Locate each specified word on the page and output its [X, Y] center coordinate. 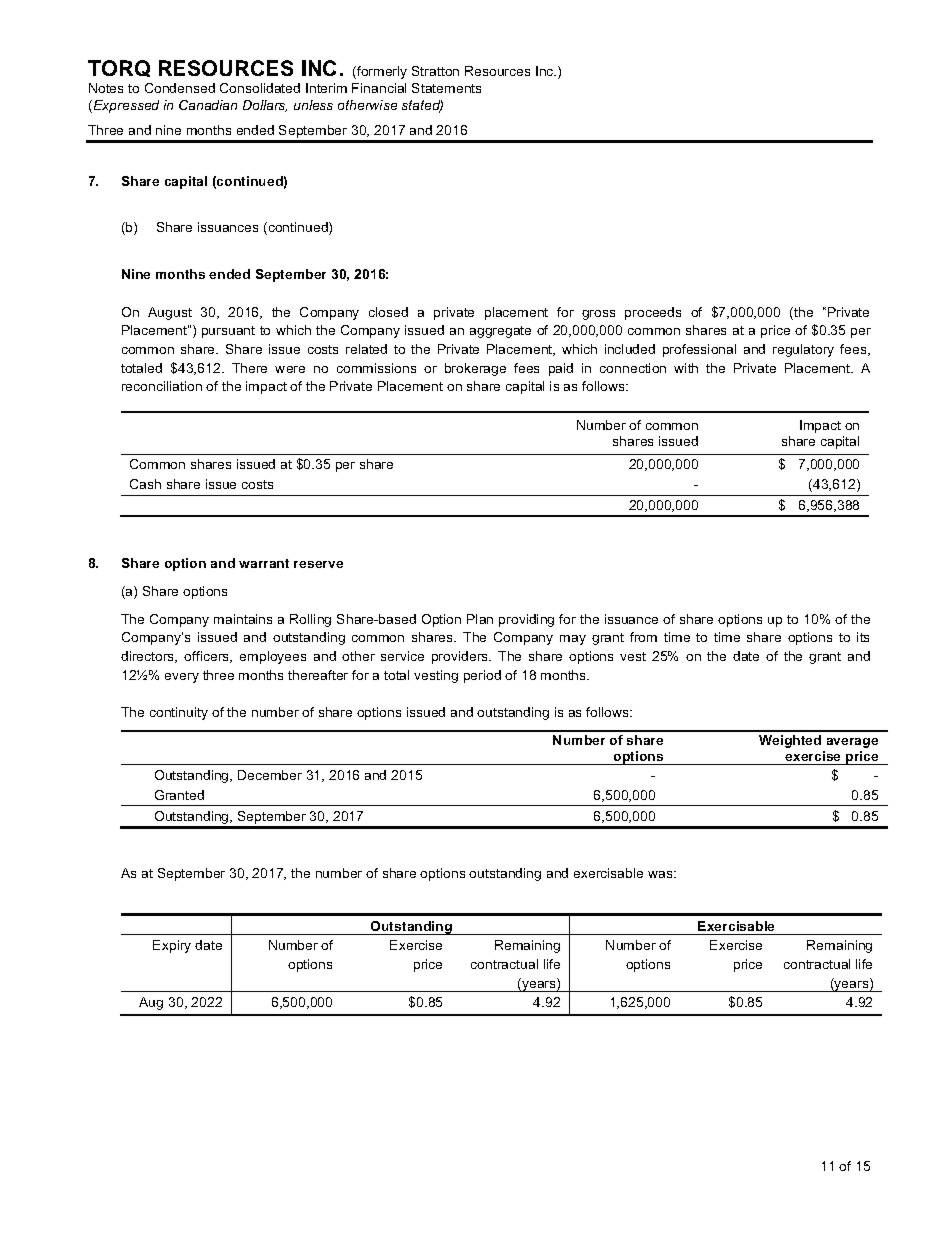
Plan [480, 619]
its [863, 637]
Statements [446, 88]
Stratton [435, 71]
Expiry [172, 946]
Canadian [208, 105]
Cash [145, 484]
